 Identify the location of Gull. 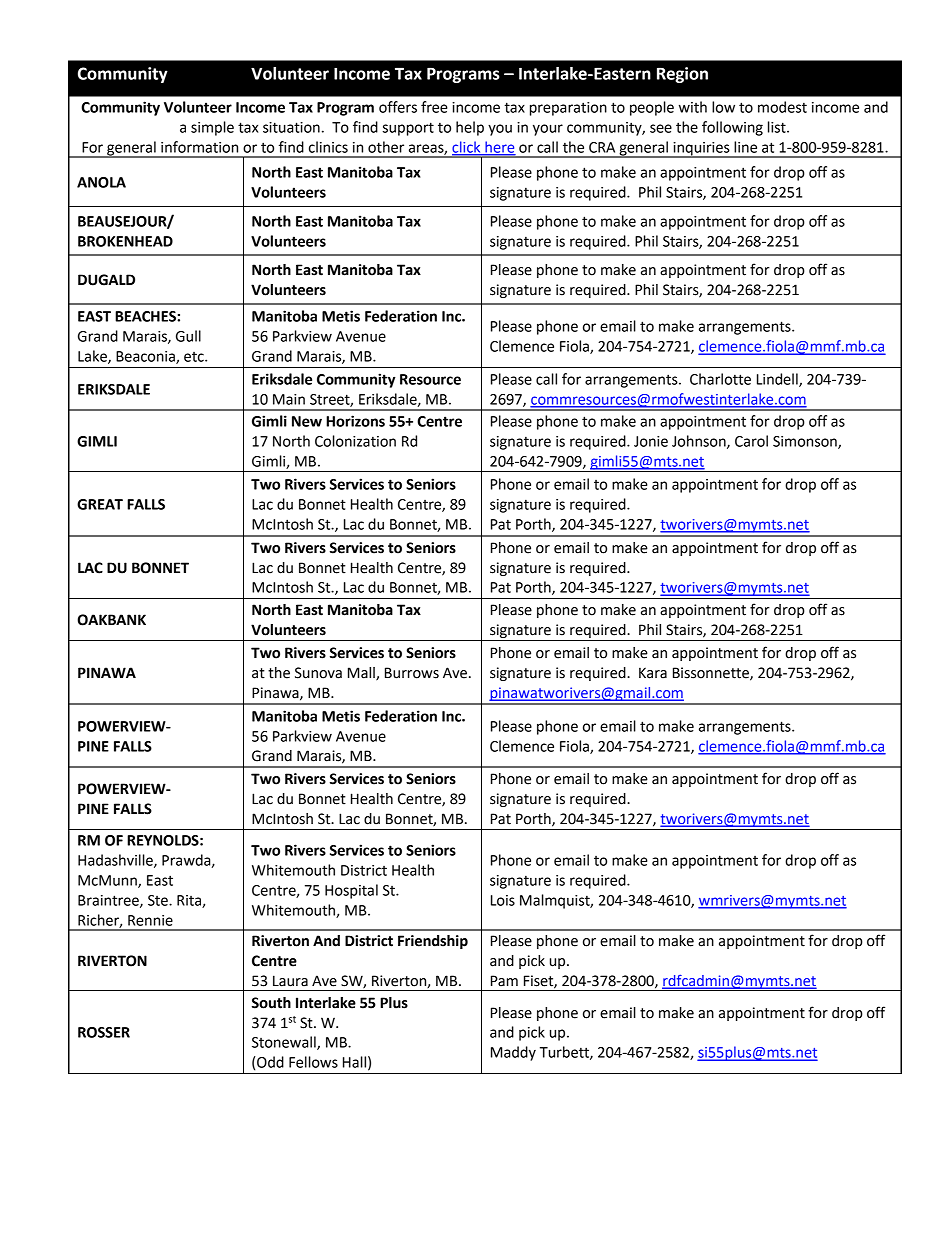
(188, 336).
